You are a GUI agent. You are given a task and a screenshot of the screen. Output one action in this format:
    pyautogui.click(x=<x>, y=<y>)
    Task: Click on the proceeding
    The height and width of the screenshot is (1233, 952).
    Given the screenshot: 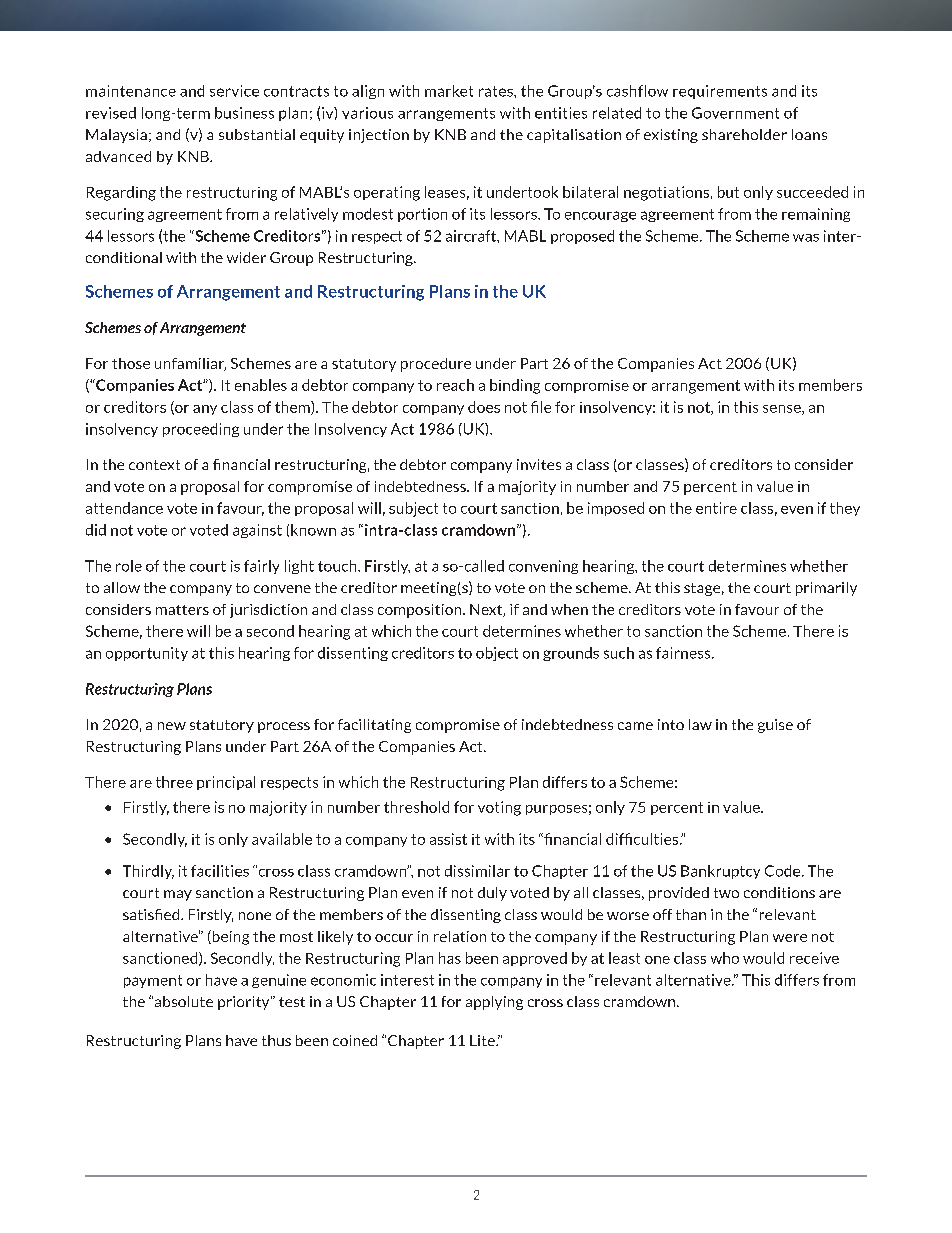 What is the action you would take?
    pyautogui.click(x=201, y=430)
